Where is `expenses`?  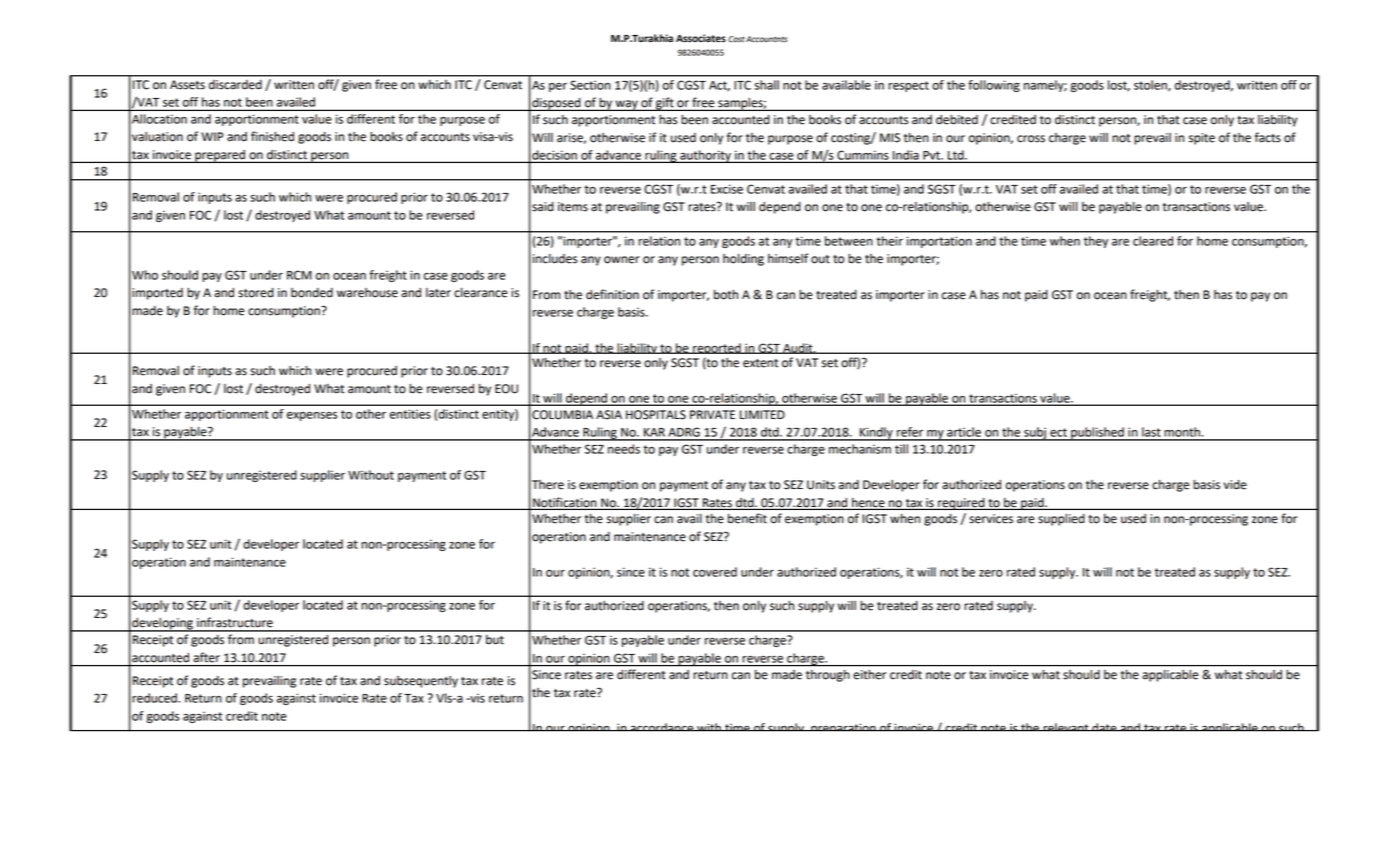
expenses is located at coordinates (312, 416).
